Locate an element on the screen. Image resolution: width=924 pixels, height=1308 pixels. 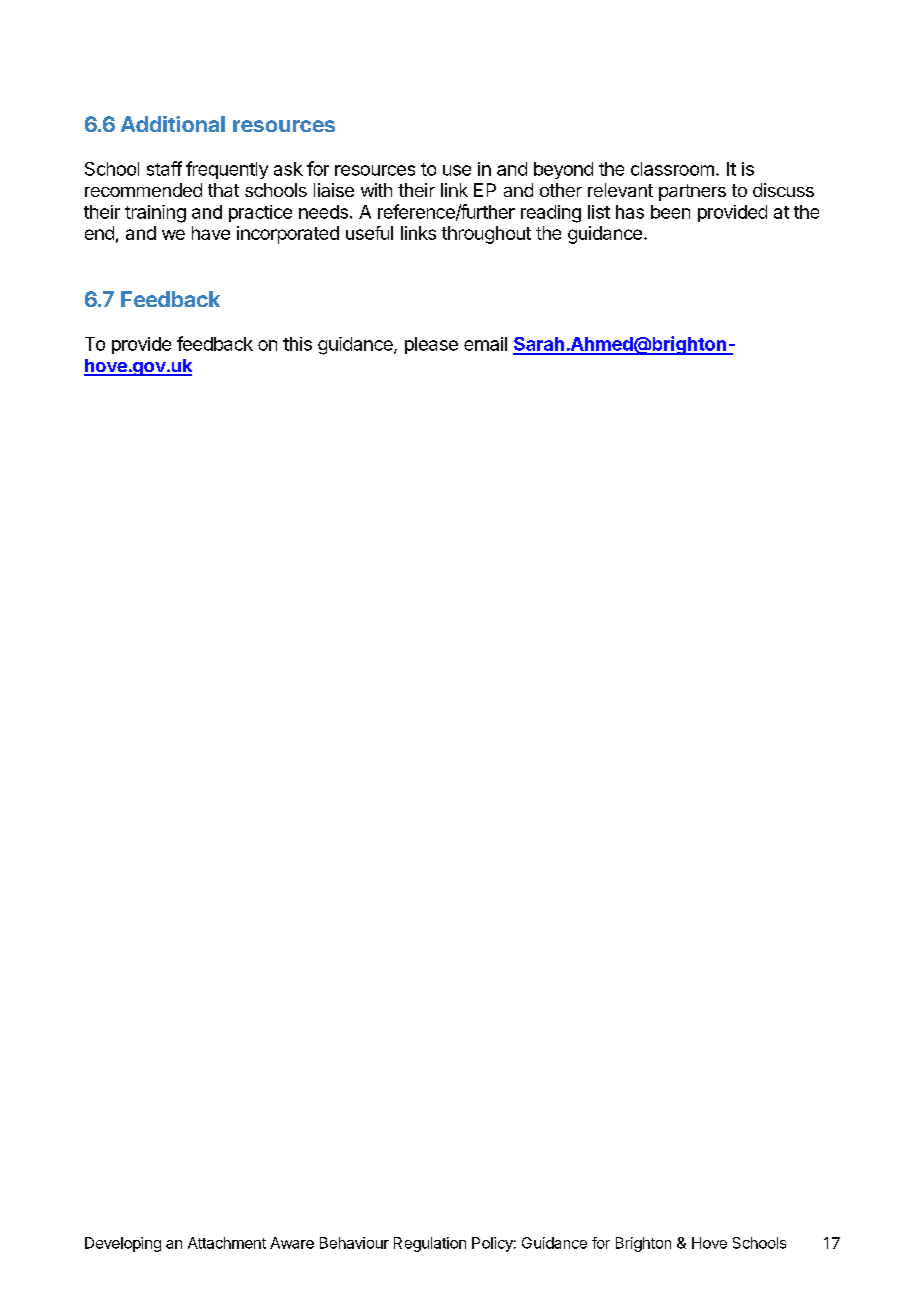
Behaviour is located at coordinates (354, 1243).
